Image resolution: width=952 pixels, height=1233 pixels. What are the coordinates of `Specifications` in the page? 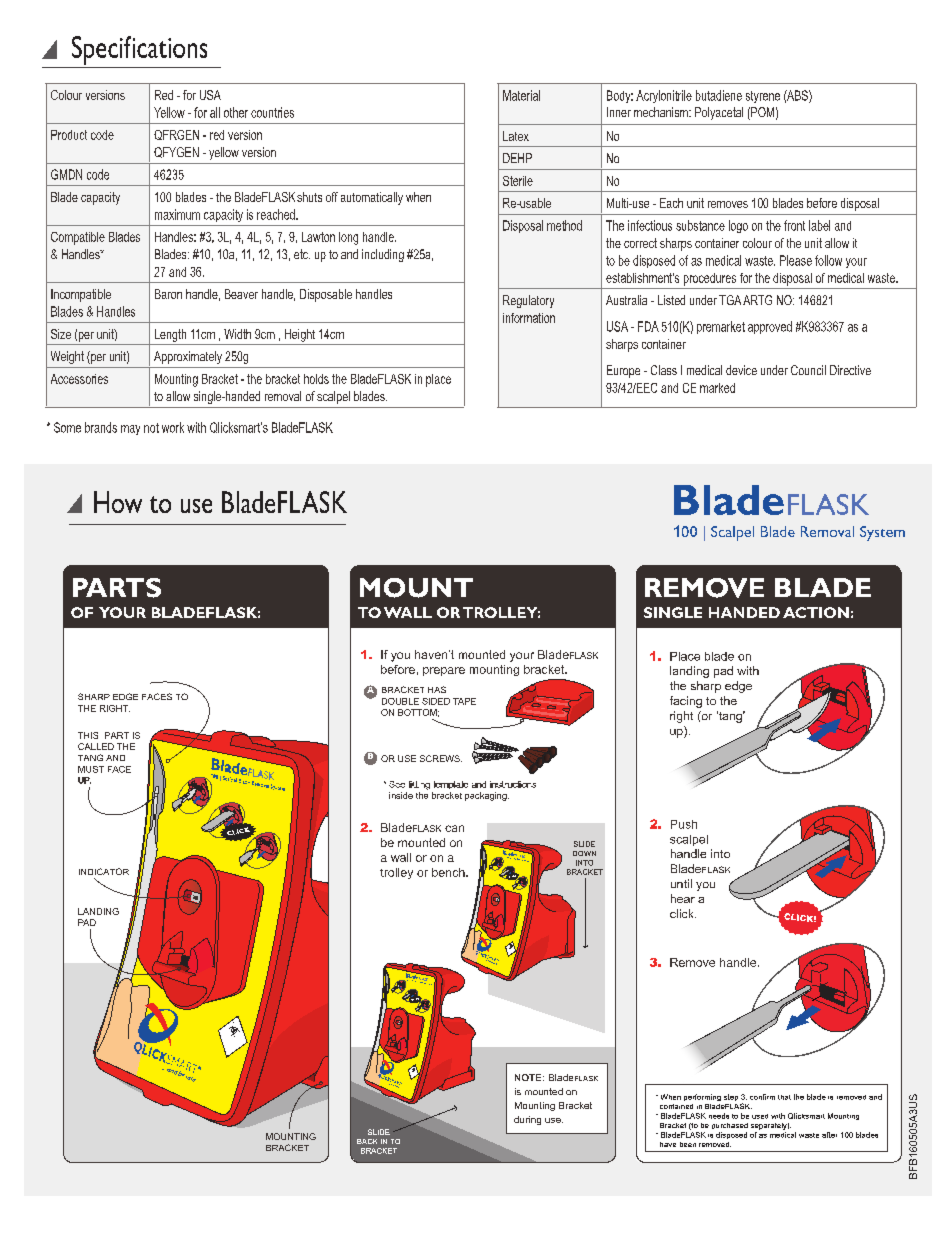 It's located at (139, 50).
